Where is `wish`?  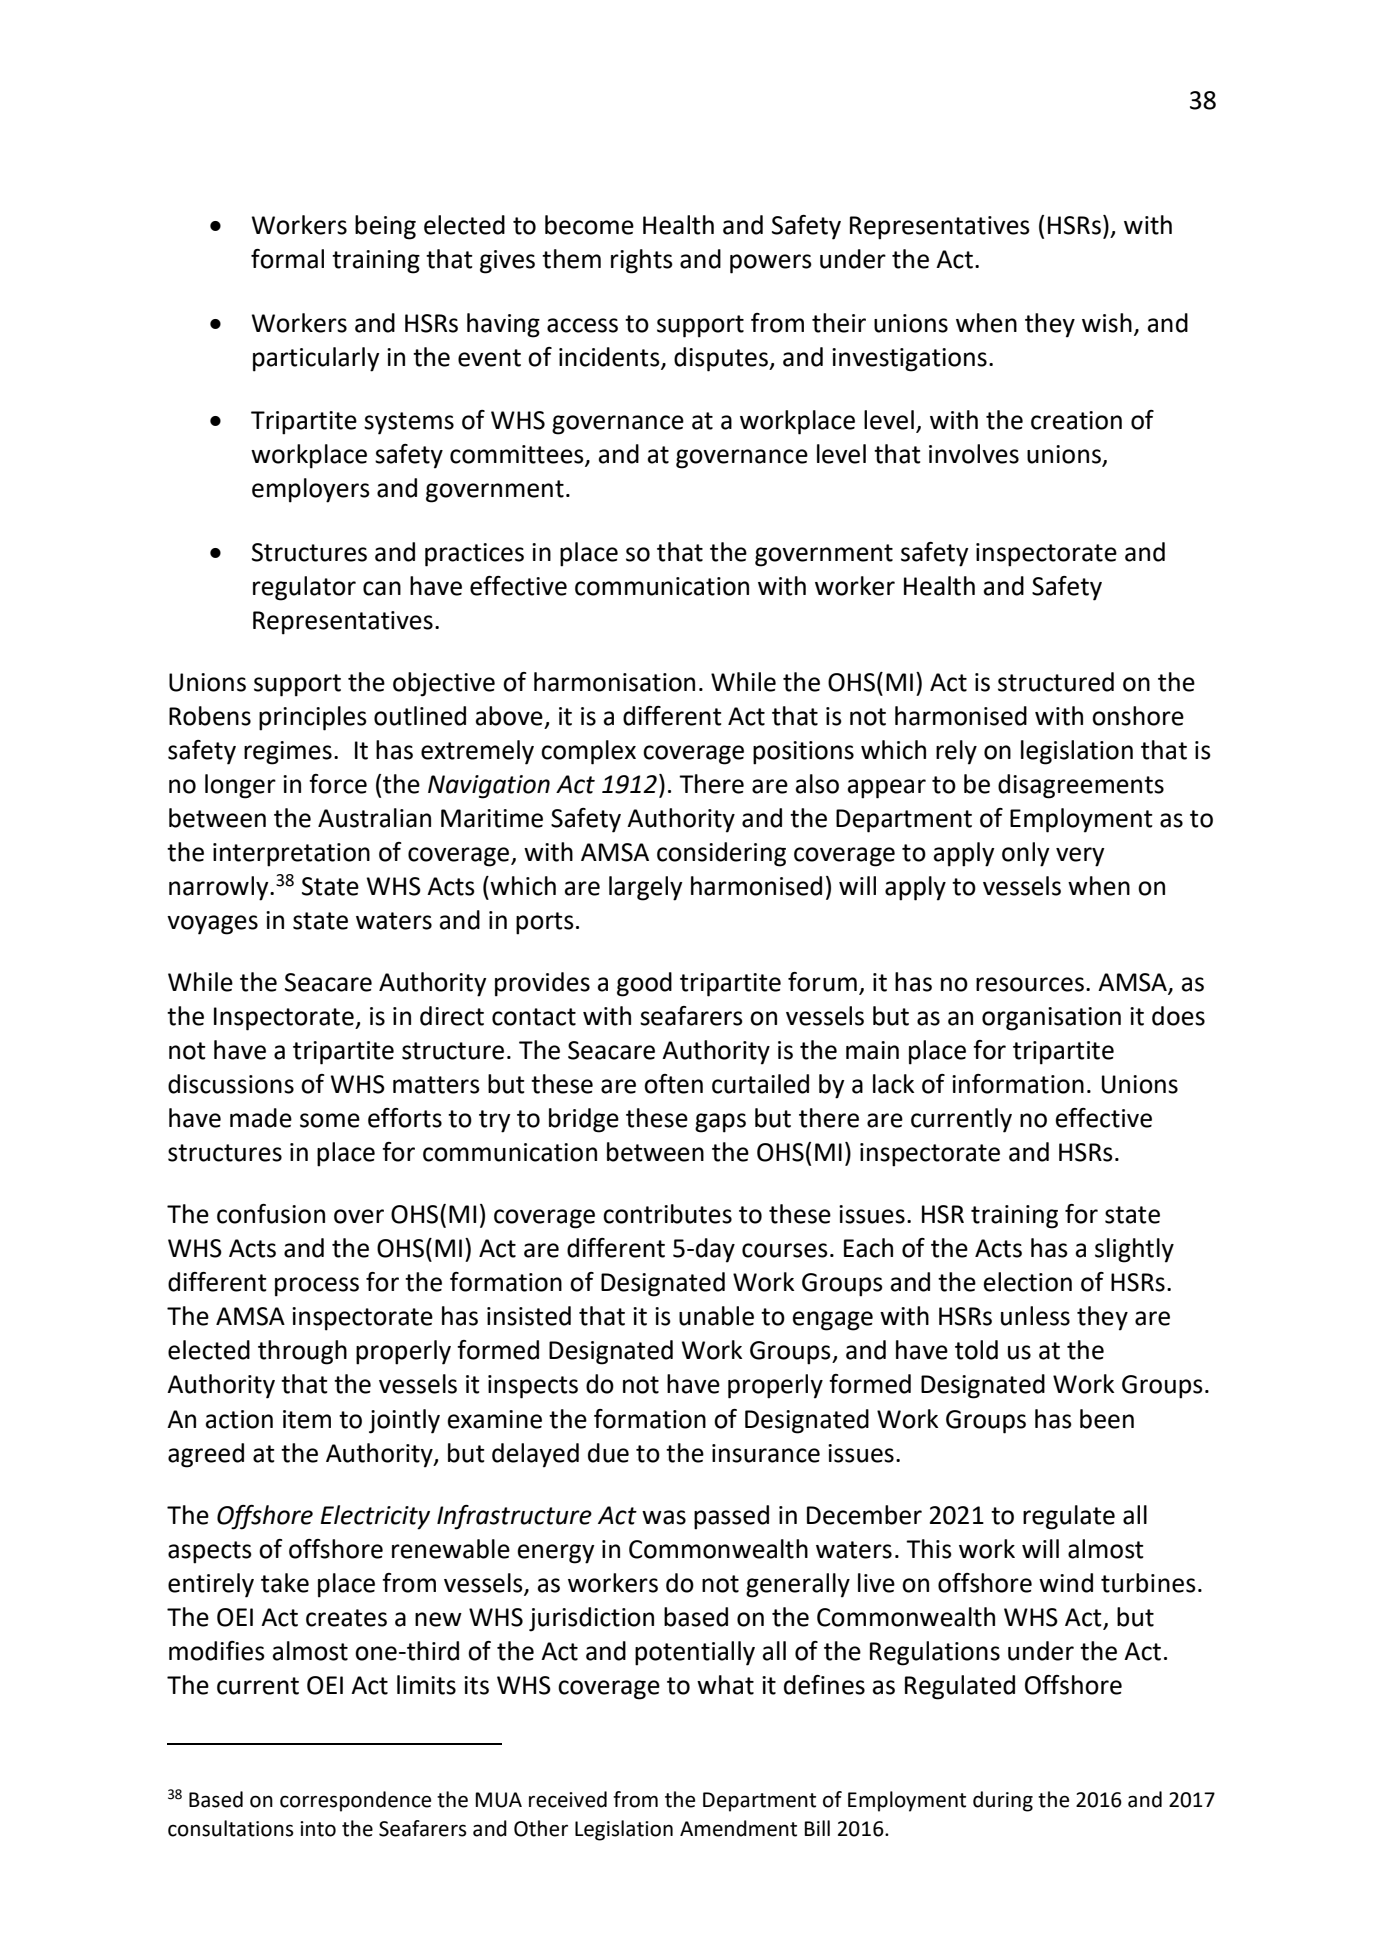
wish is located at coordinates (1107, 323).
